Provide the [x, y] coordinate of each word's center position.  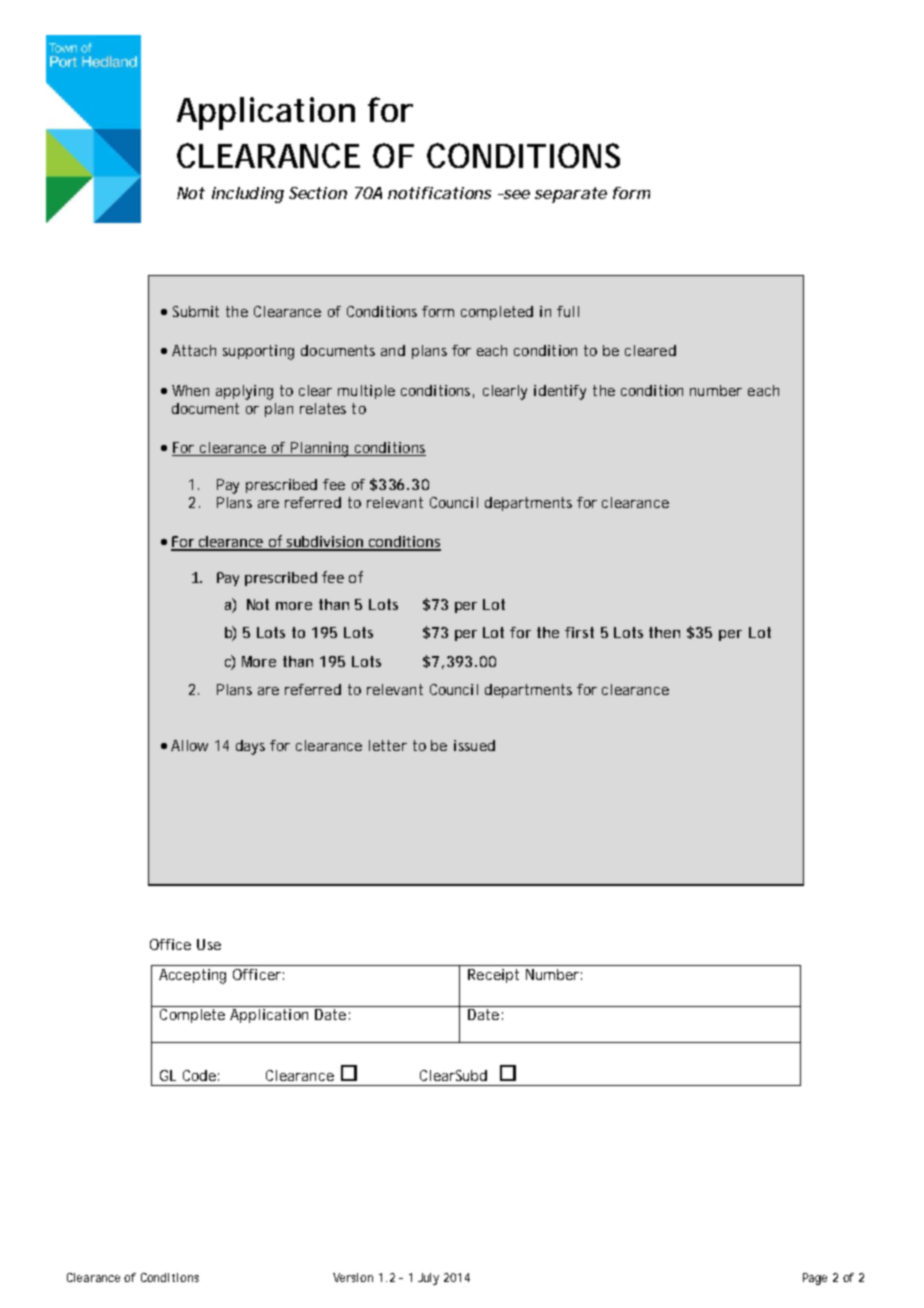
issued [474, 745]
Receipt [493, 976]
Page [815, 1279]
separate [571, 195]
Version [353, 1277]
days [250, 747]
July [428, 1279]
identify [560, 392]
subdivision [325, 543]
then [664, 632]
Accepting [192, 976]
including [248, 195]
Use [209, 944]
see [515, 194]
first [579, 632]
